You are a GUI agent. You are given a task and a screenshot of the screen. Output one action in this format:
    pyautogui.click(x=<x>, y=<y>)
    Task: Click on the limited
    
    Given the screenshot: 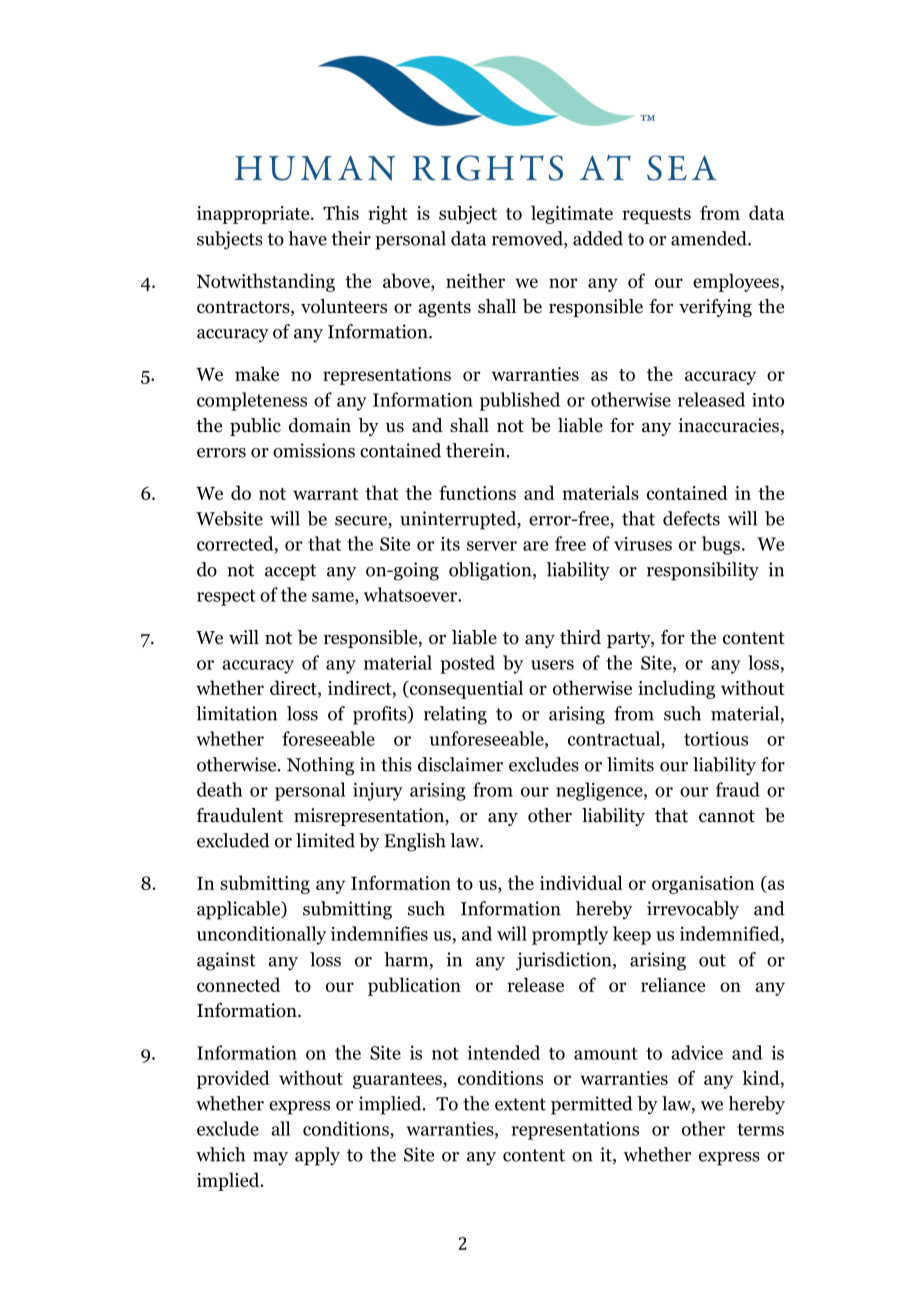 What is the action you would take?
    pyautogui.click(x=325, y=840)
